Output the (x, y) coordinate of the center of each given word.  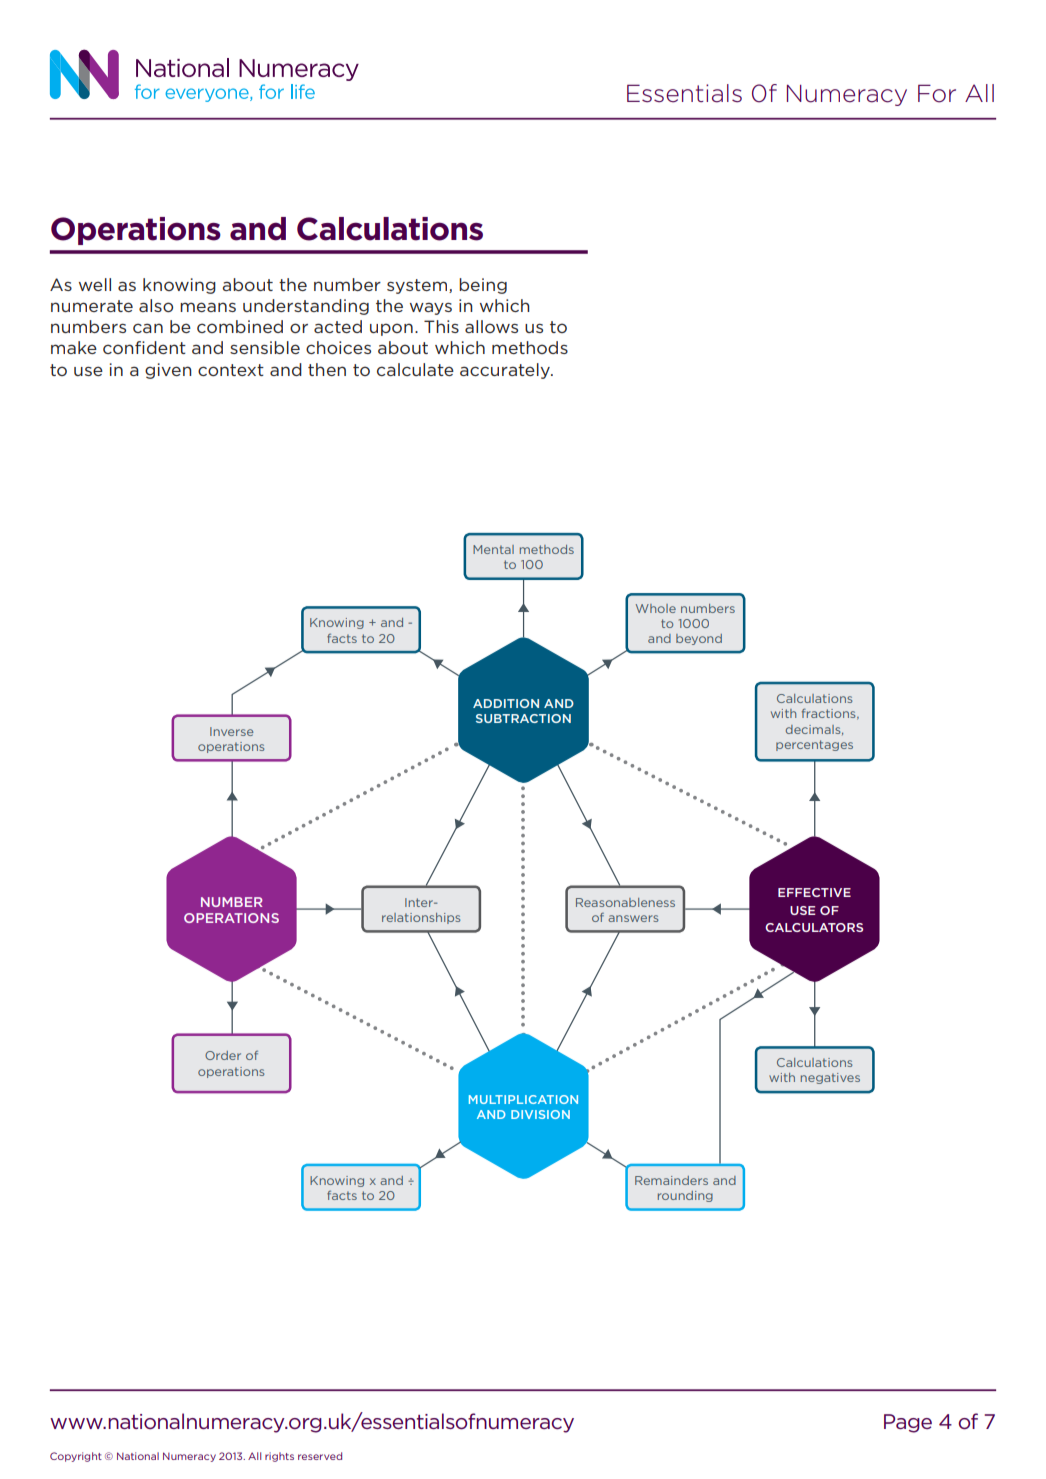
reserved (320, 1456)
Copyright (76, 1457)
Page (908, 1423)
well (95, 284)
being (483, 286)
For (937, 93)
